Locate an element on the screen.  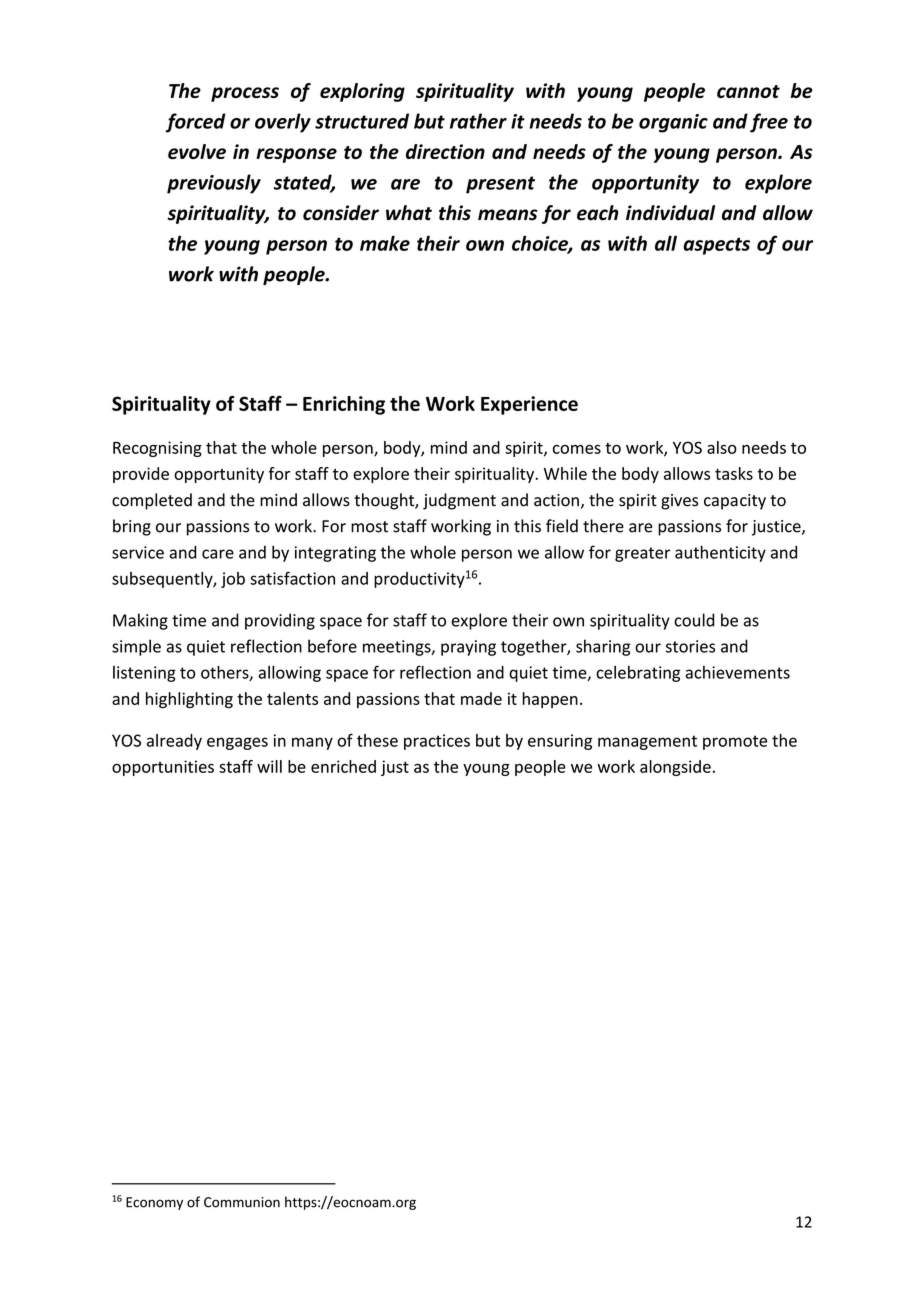
stories is located at coordinates (690, 646).
